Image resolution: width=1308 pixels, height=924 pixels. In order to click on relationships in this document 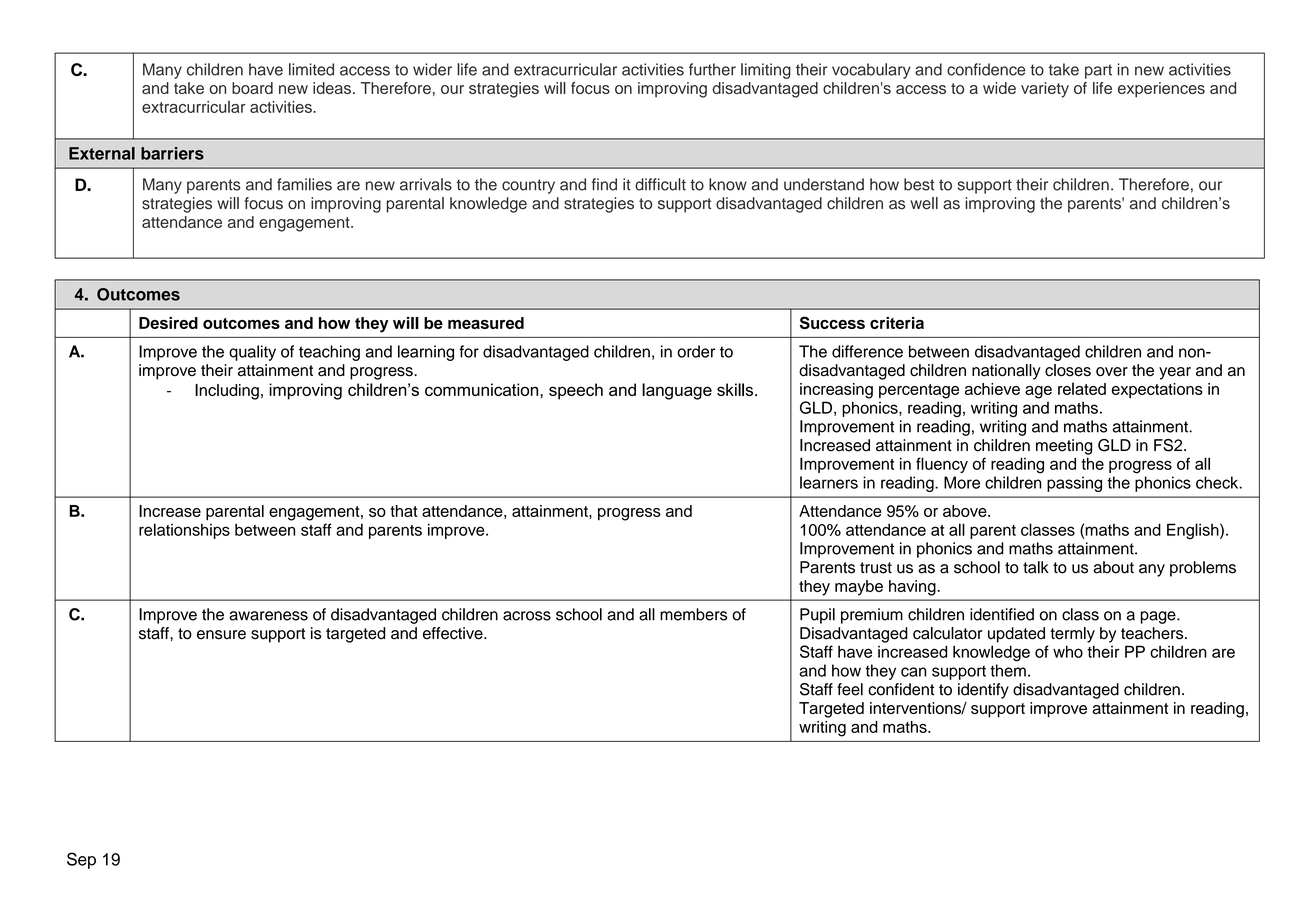, I will do `click(184, 531)`.
